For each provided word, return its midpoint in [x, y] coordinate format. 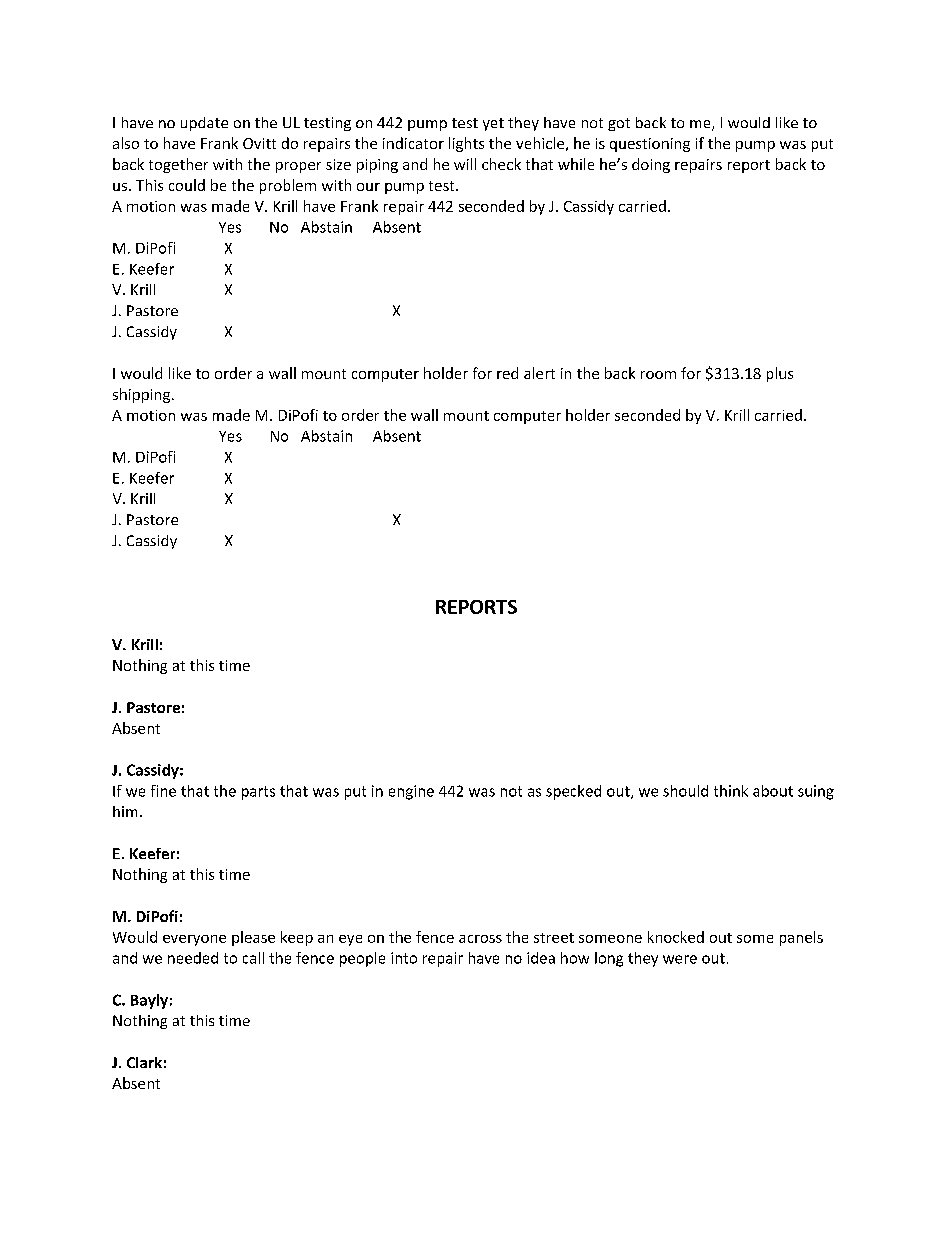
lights [466, 144]
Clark [144, 1062]
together [178, 165]
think [731, 791]
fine [163, 791]
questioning [650, 145]
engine [411, 792]
